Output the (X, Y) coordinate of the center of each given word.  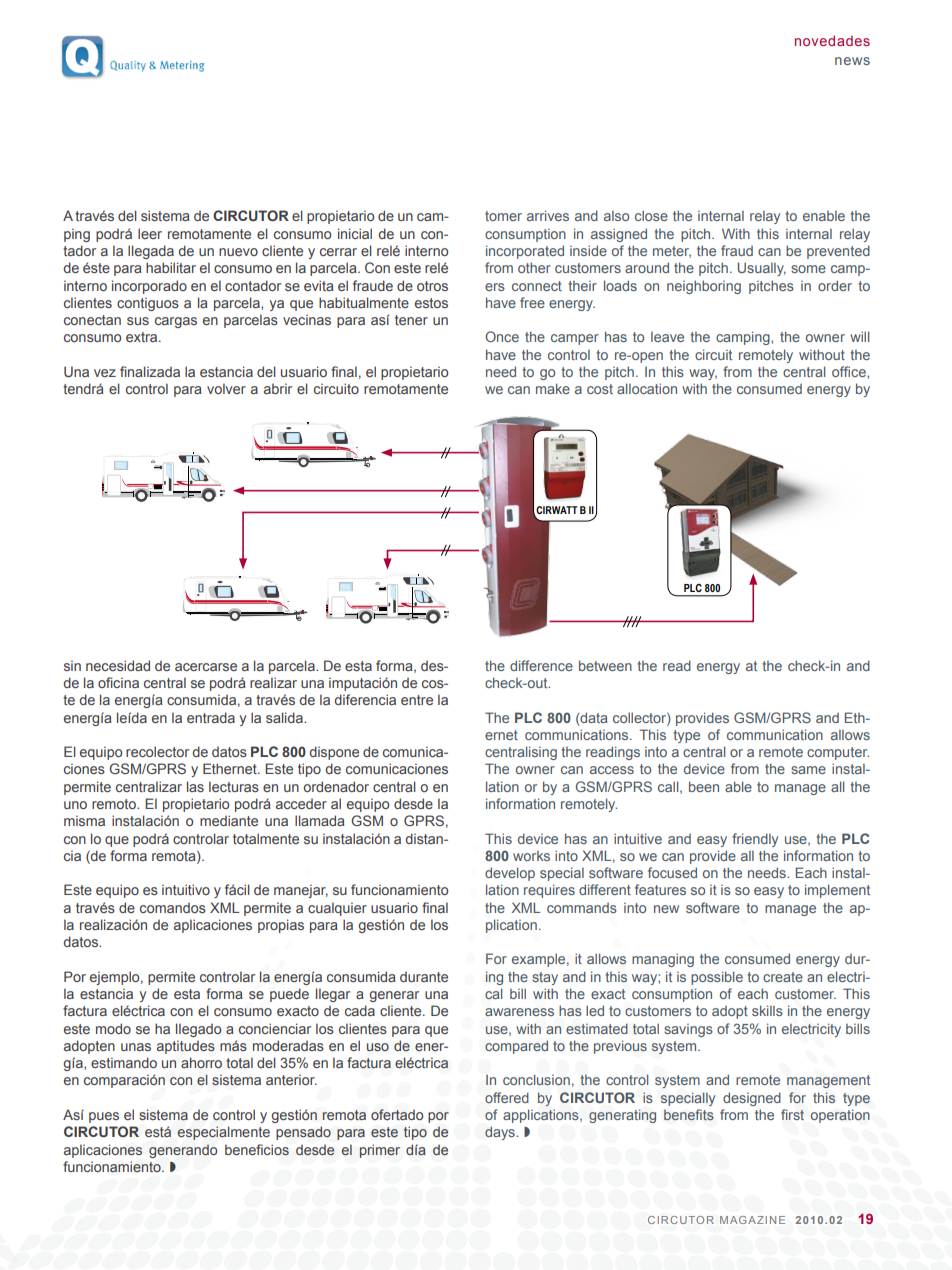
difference (541, 665)
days (501, 1133)
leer (150, 233)
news (852, 61)
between (605, 665)
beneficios (257, 1150)
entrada (211, 717)
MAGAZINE (752, 1220)
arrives (548, 215)
